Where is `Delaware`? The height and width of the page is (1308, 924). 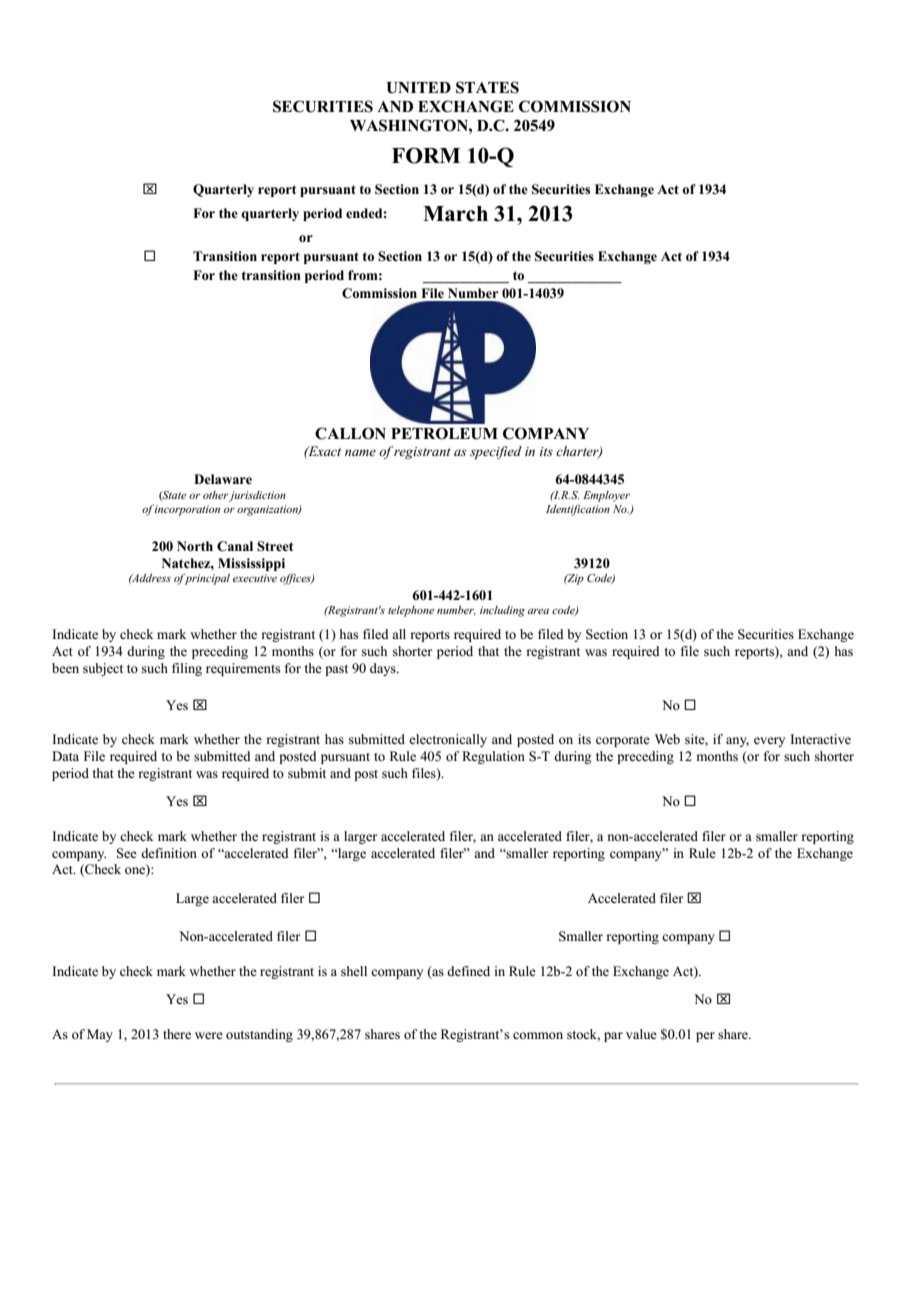 Delaware is located at coordinates (223, 479).
